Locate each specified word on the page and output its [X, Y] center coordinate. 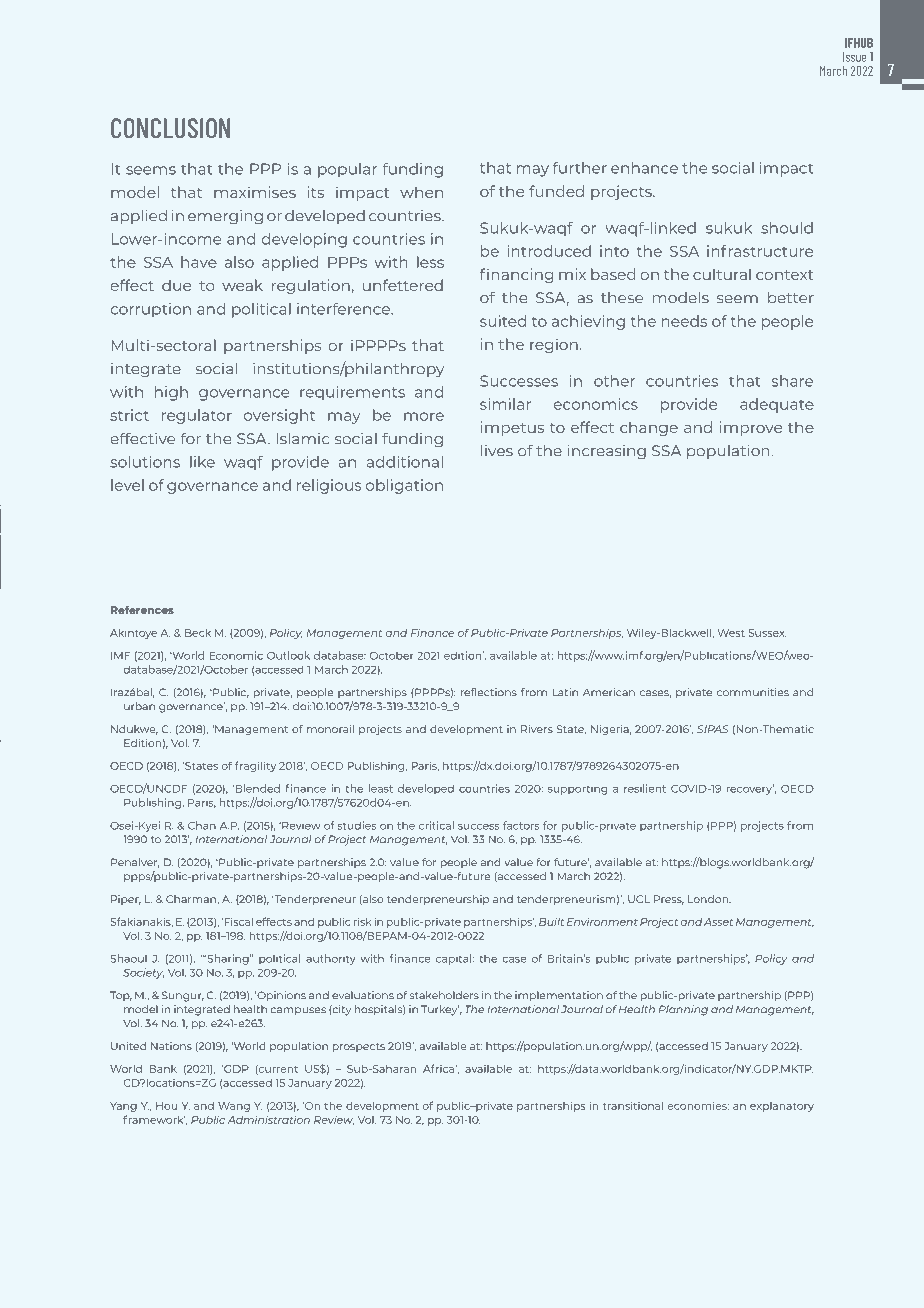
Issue [855, 57]
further [580, 168]
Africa [439, 1068]
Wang [234, 1107]
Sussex [767, 633]
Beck [198, 633]
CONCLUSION [170, 128]
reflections [489, 692]
